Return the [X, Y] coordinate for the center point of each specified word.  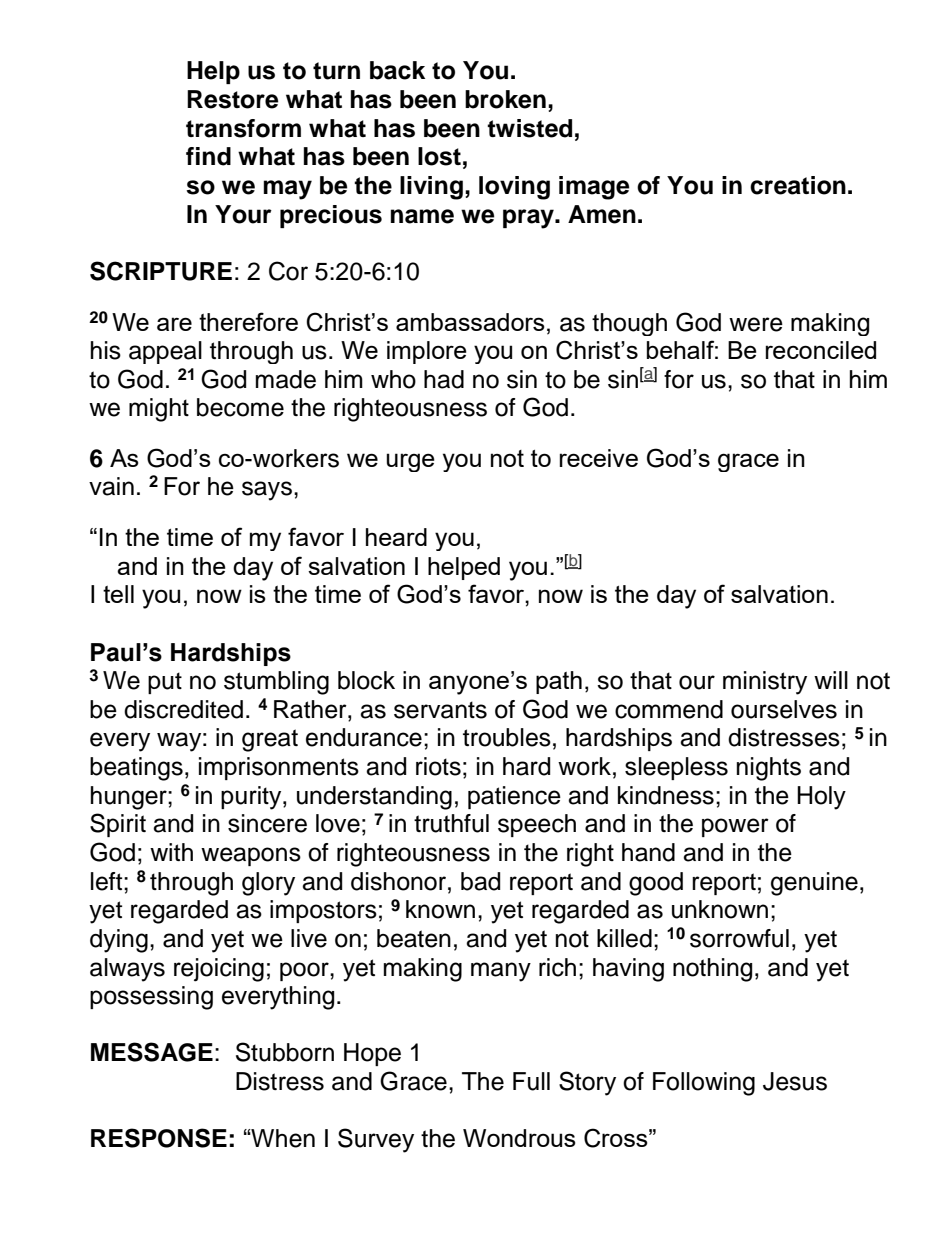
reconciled [821, 350]
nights [769, 769]
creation [798, 185]
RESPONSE [159, 1138]
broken [505, 99]
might [159, 410]
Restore [233, 99]
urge [410, 462]
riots [438, 766]
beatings [136, 769]
